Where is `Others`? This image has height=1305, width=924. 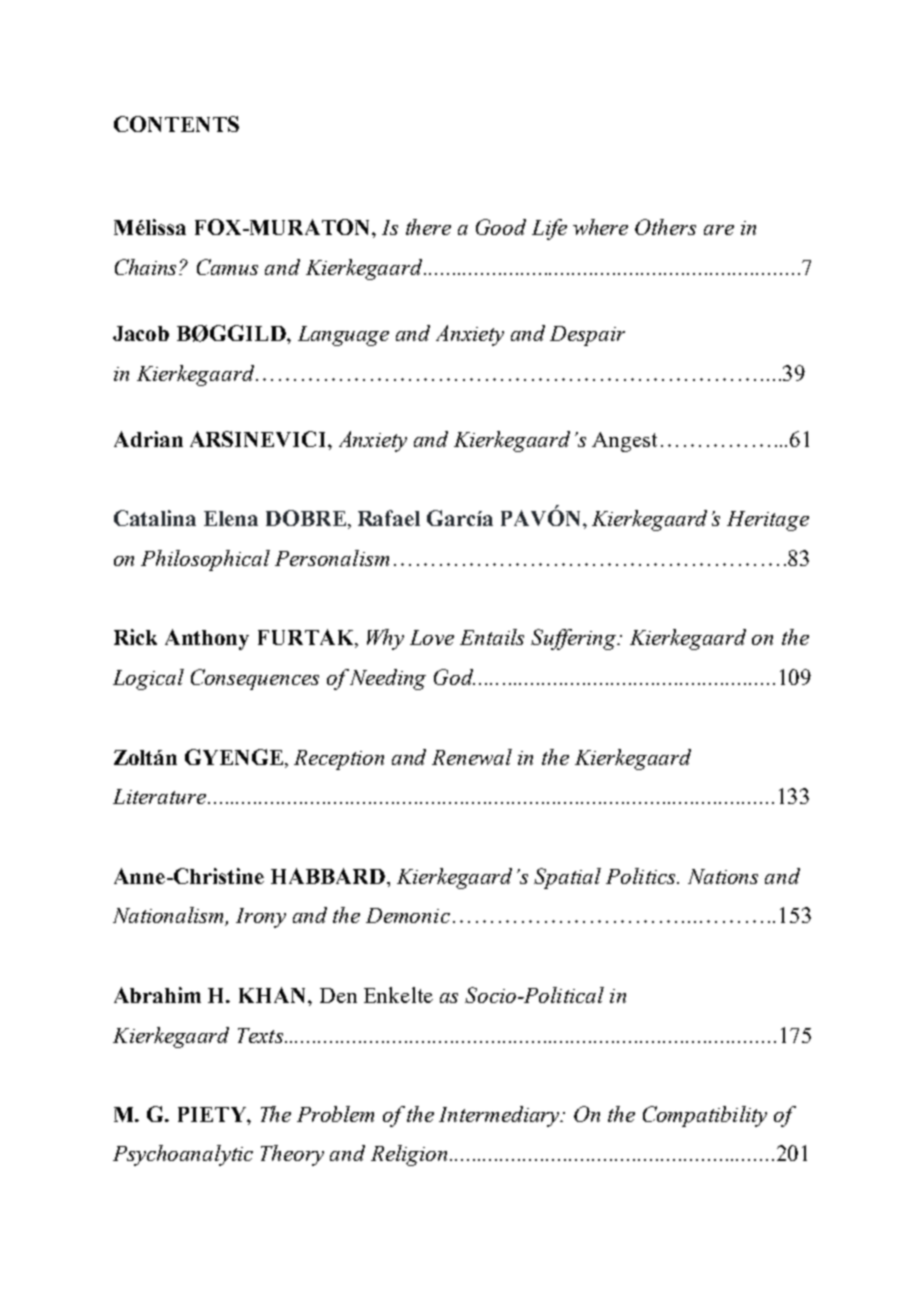
Others is located at coordinates (665, 227).
